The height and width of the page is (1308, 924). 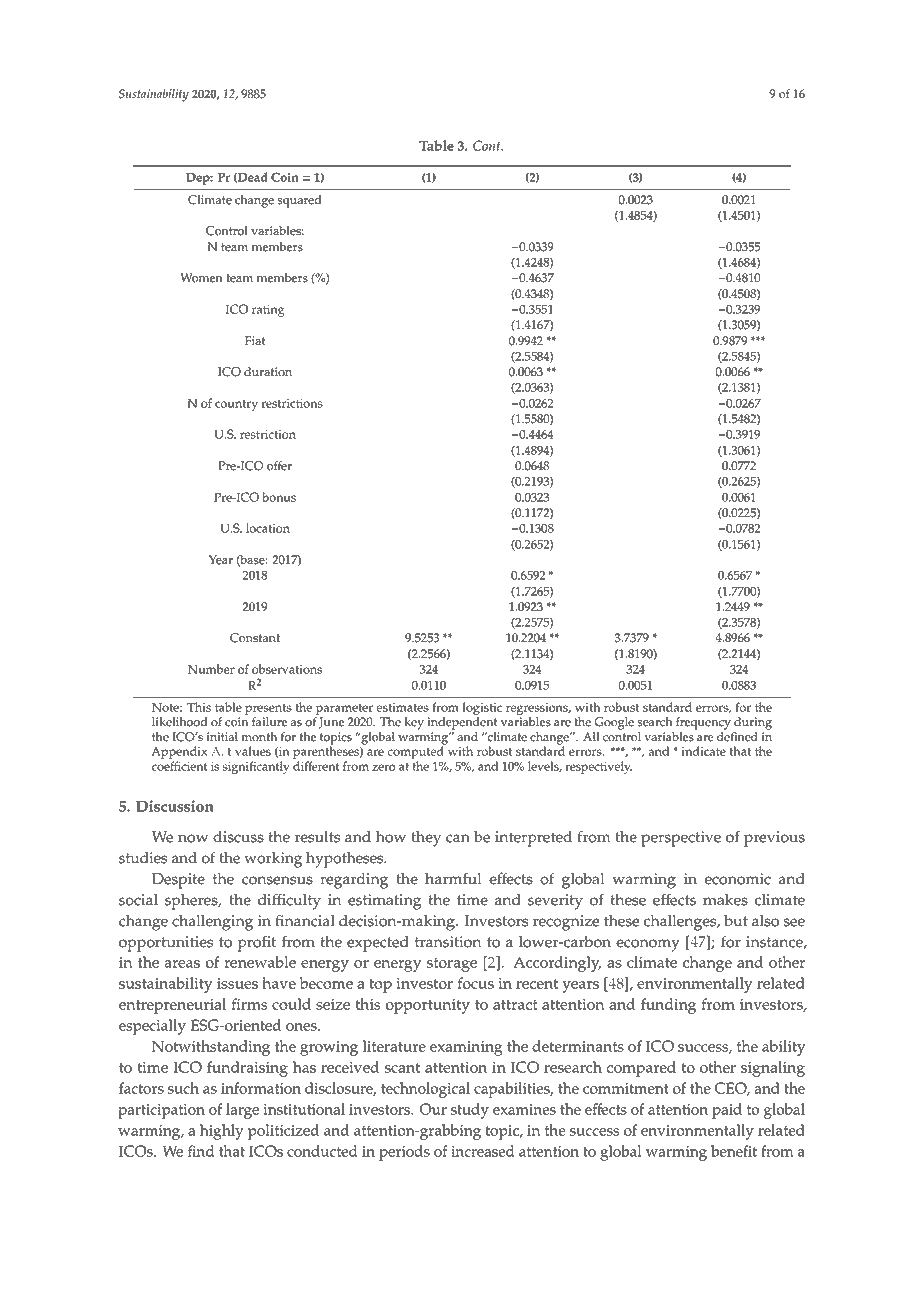 What do you see at coordinates (201, 278) in the page?
I see `Women` at bounding box center [201, 278].
